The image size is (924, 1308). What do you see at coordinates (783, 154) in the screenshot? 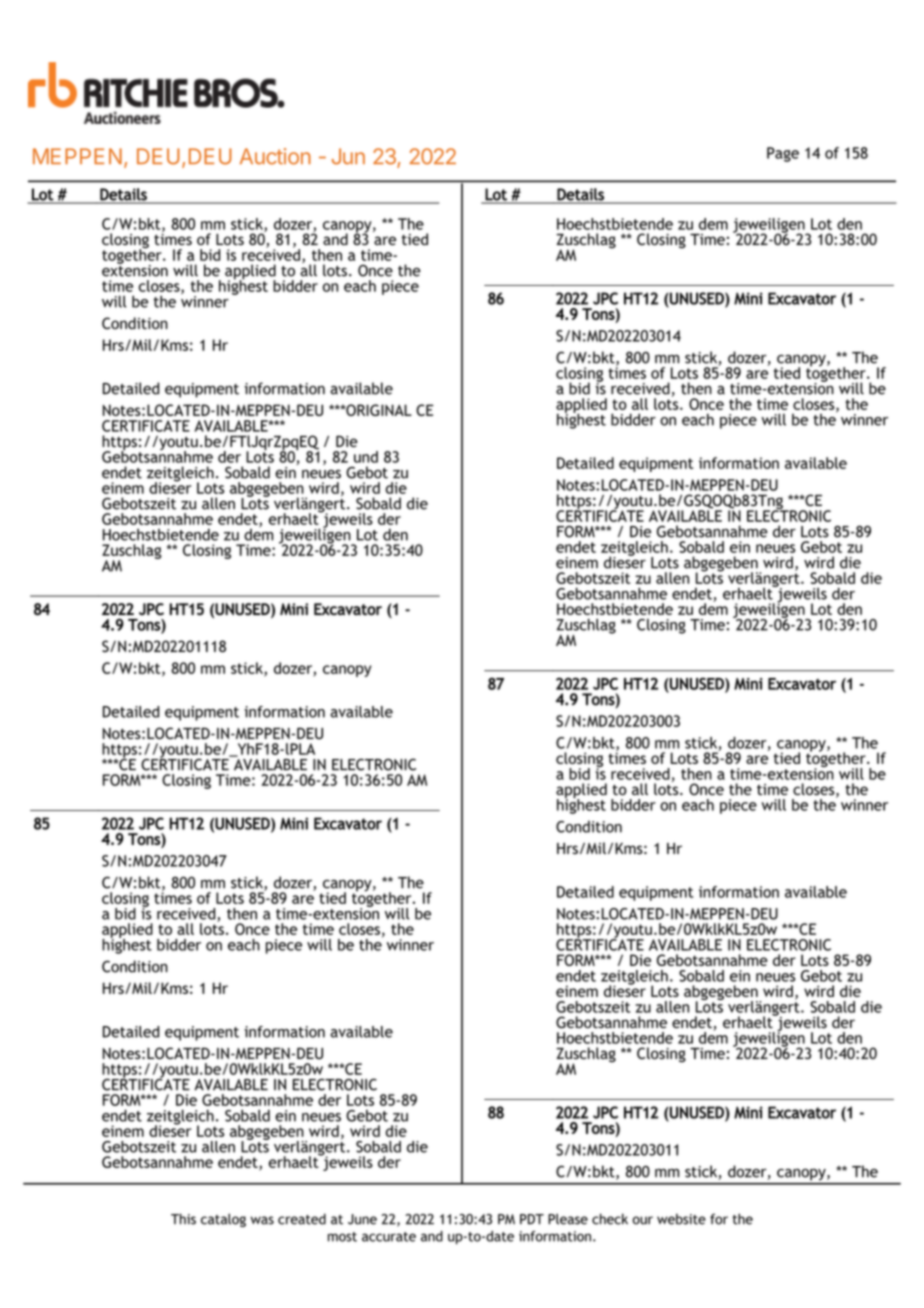
I see `Page` at bounding box center [783, 154].
